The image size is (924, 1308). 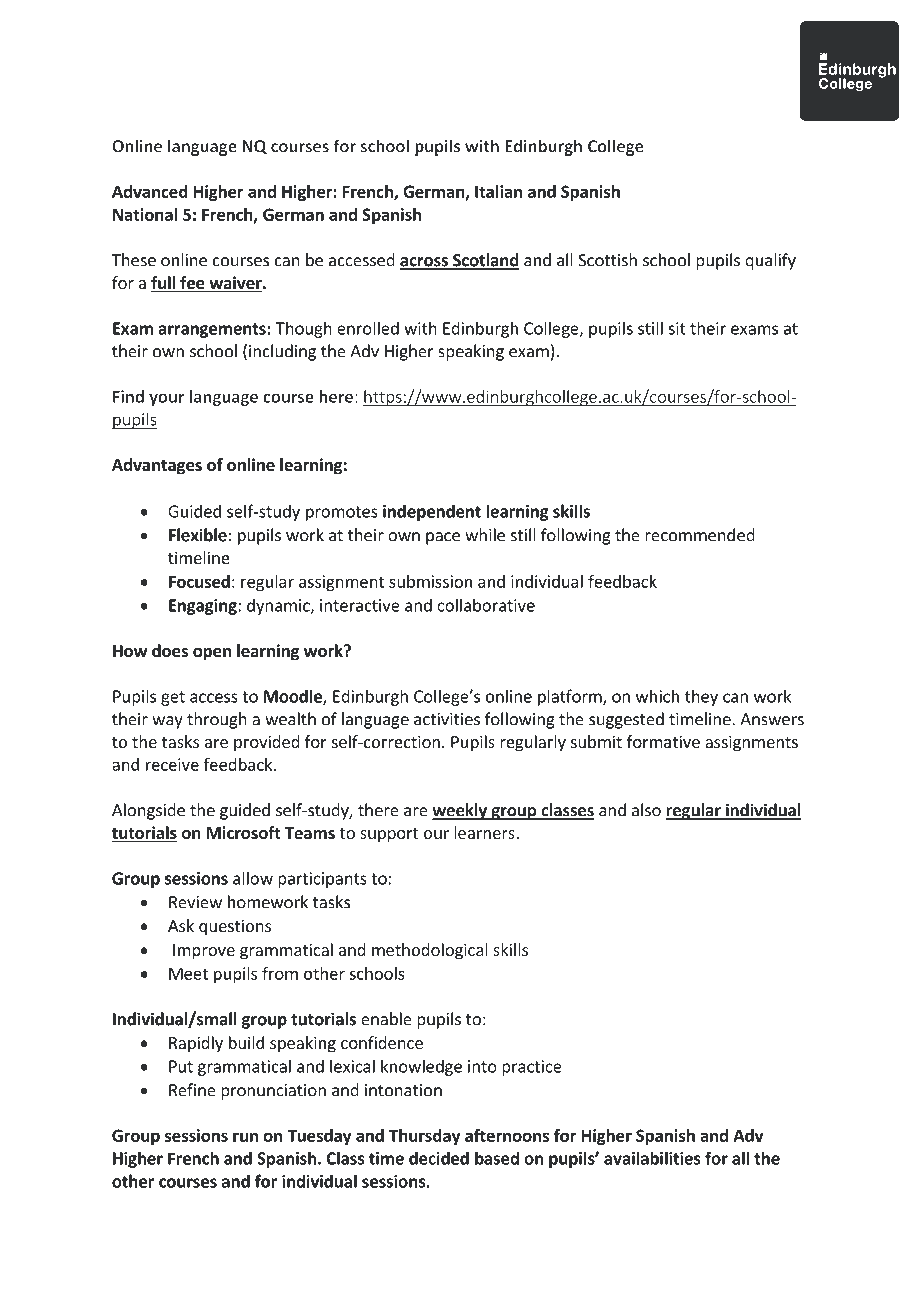 What do you see at coordinates (700, 535) in the page?
I see `recommended` at bounding box center [700, 535].
